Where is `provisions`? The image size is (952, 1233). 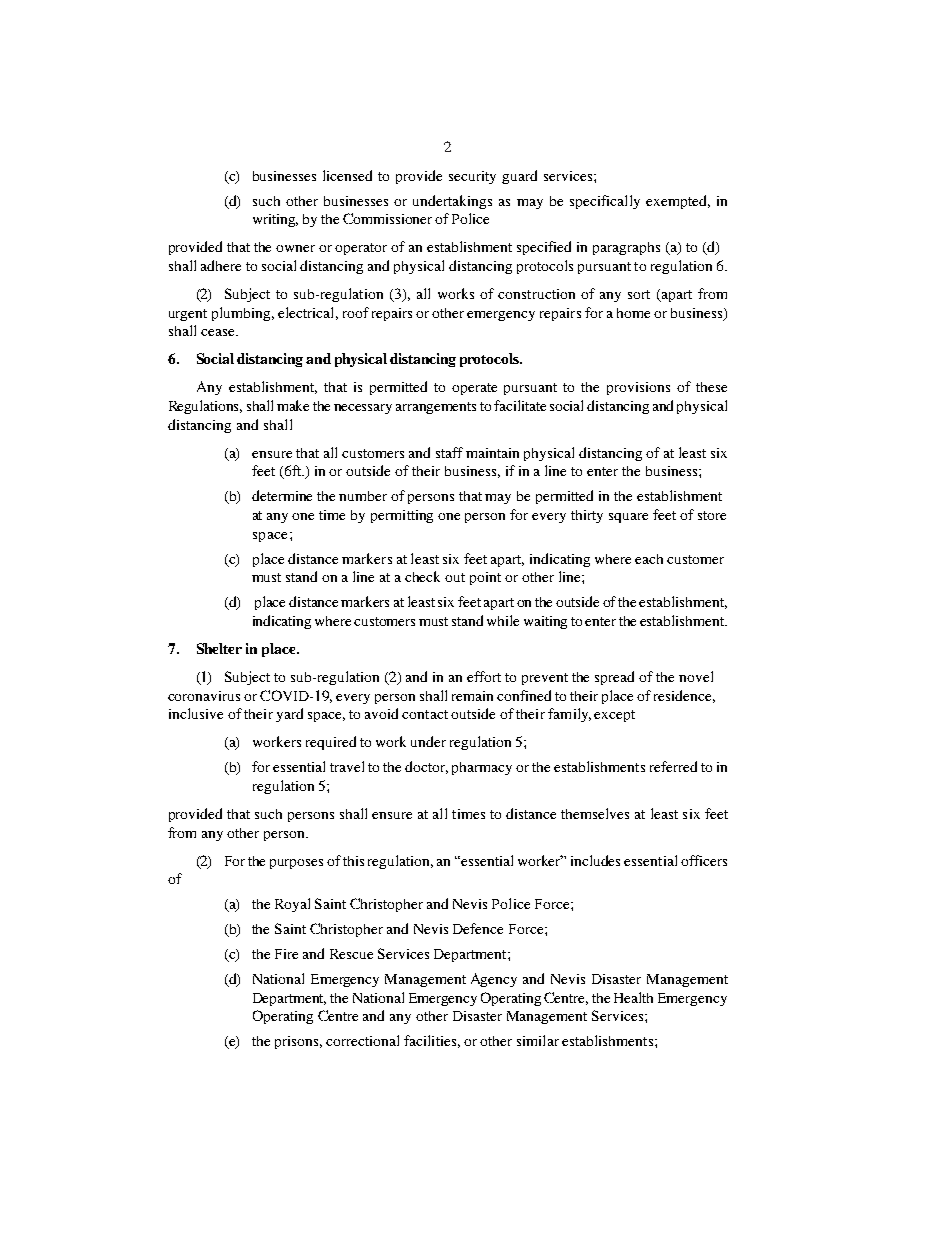
provisions is located at coordinates (638, 388).
